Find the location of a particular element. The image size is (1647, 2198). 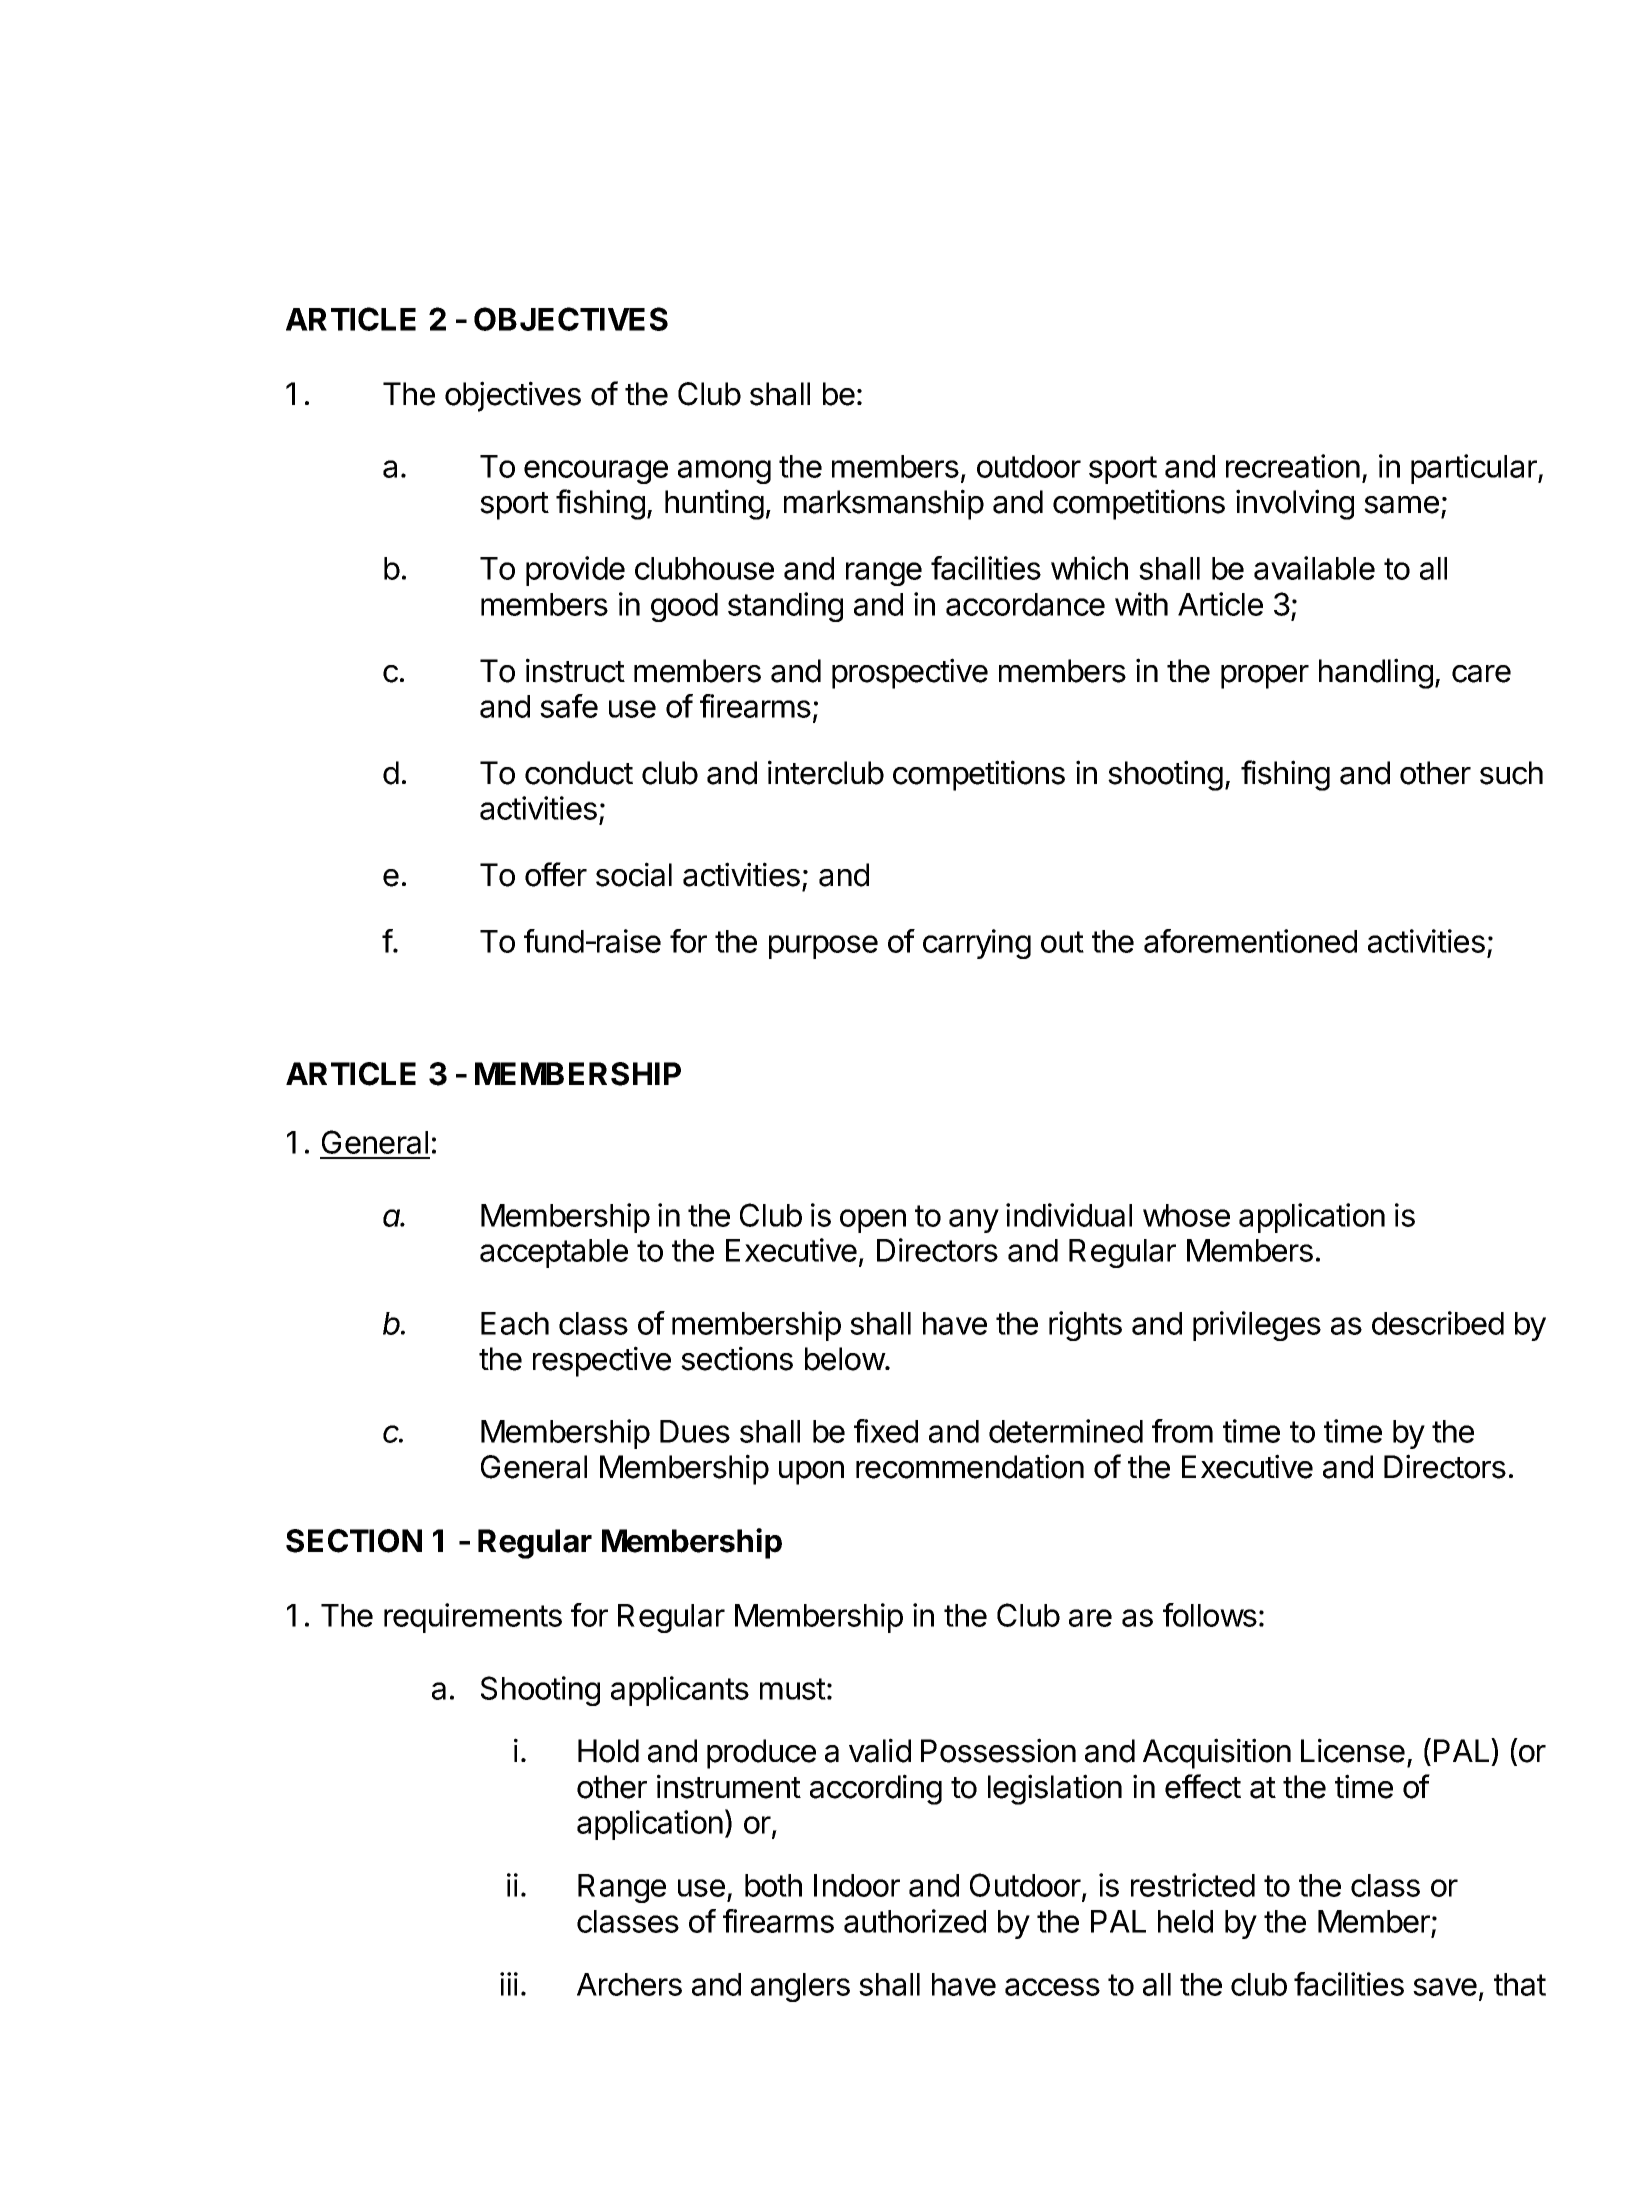

social is located at coordinates (634, 874).
